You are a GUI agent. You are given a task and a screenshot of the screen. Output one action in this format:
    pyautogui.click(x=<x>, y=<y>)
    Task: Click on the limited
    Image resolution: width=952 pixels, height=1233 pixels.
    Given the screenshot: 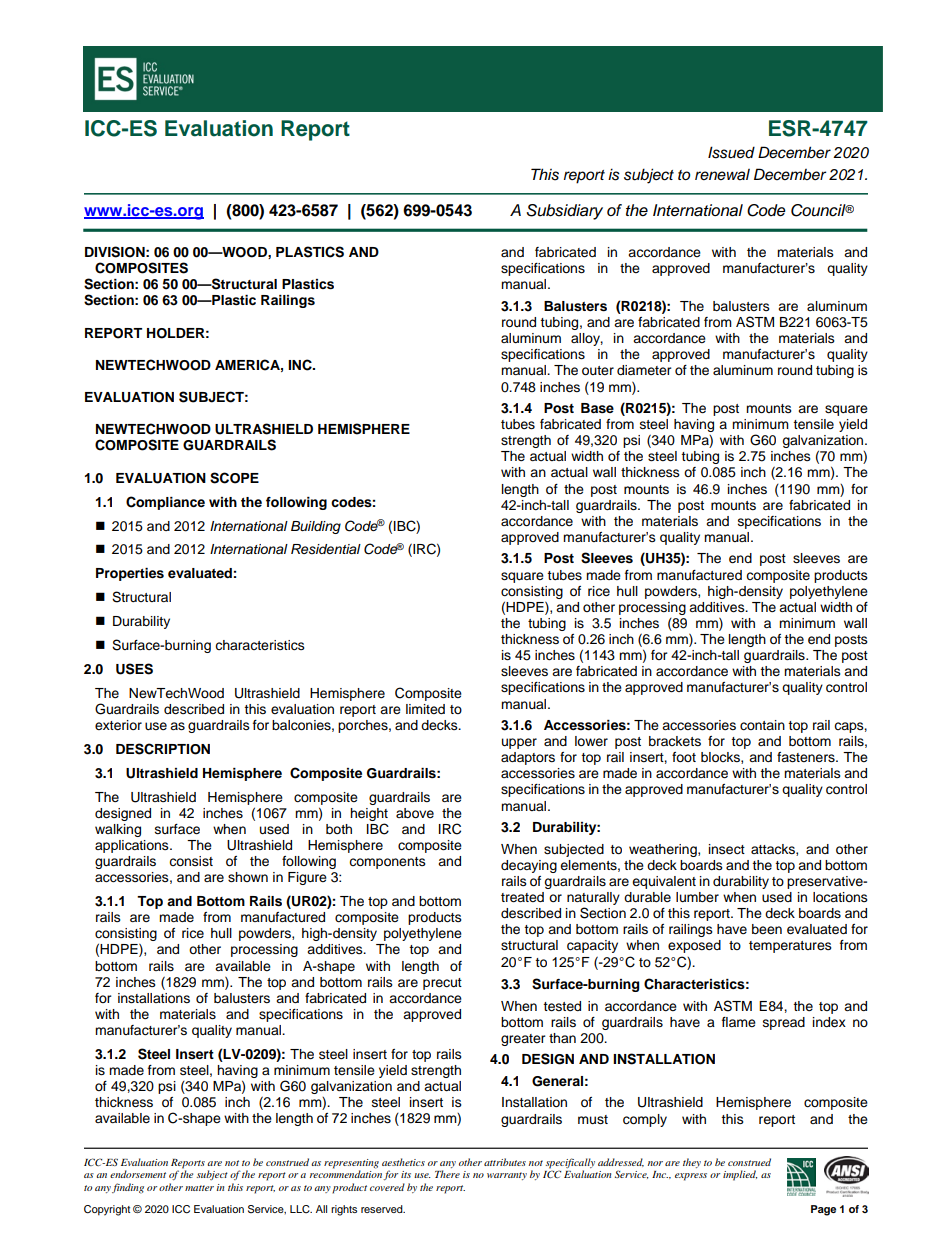 What is the action you would take?
    pyautogui.click(x=425, y=709)
